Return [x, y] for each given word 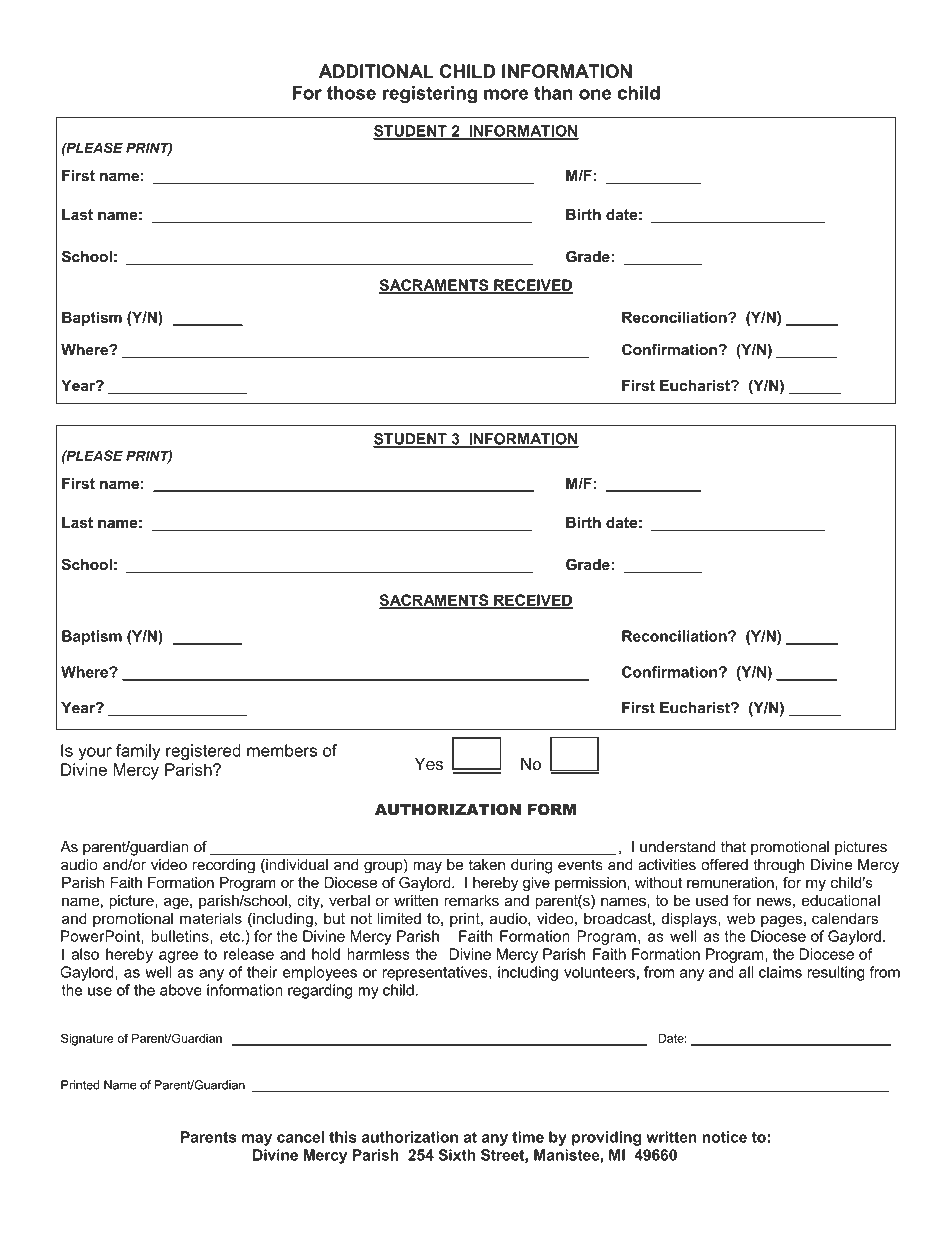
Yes [429, 764]
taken [486, 865]
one [595, 94]
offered [724, 864]
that [733, 847]
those [351, 93]
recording [223, 866]
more [506, 94]
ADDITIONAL [376, 71]
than [553, 93]
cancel [300, 1137]
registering [430, 95]
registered [203, 752]
